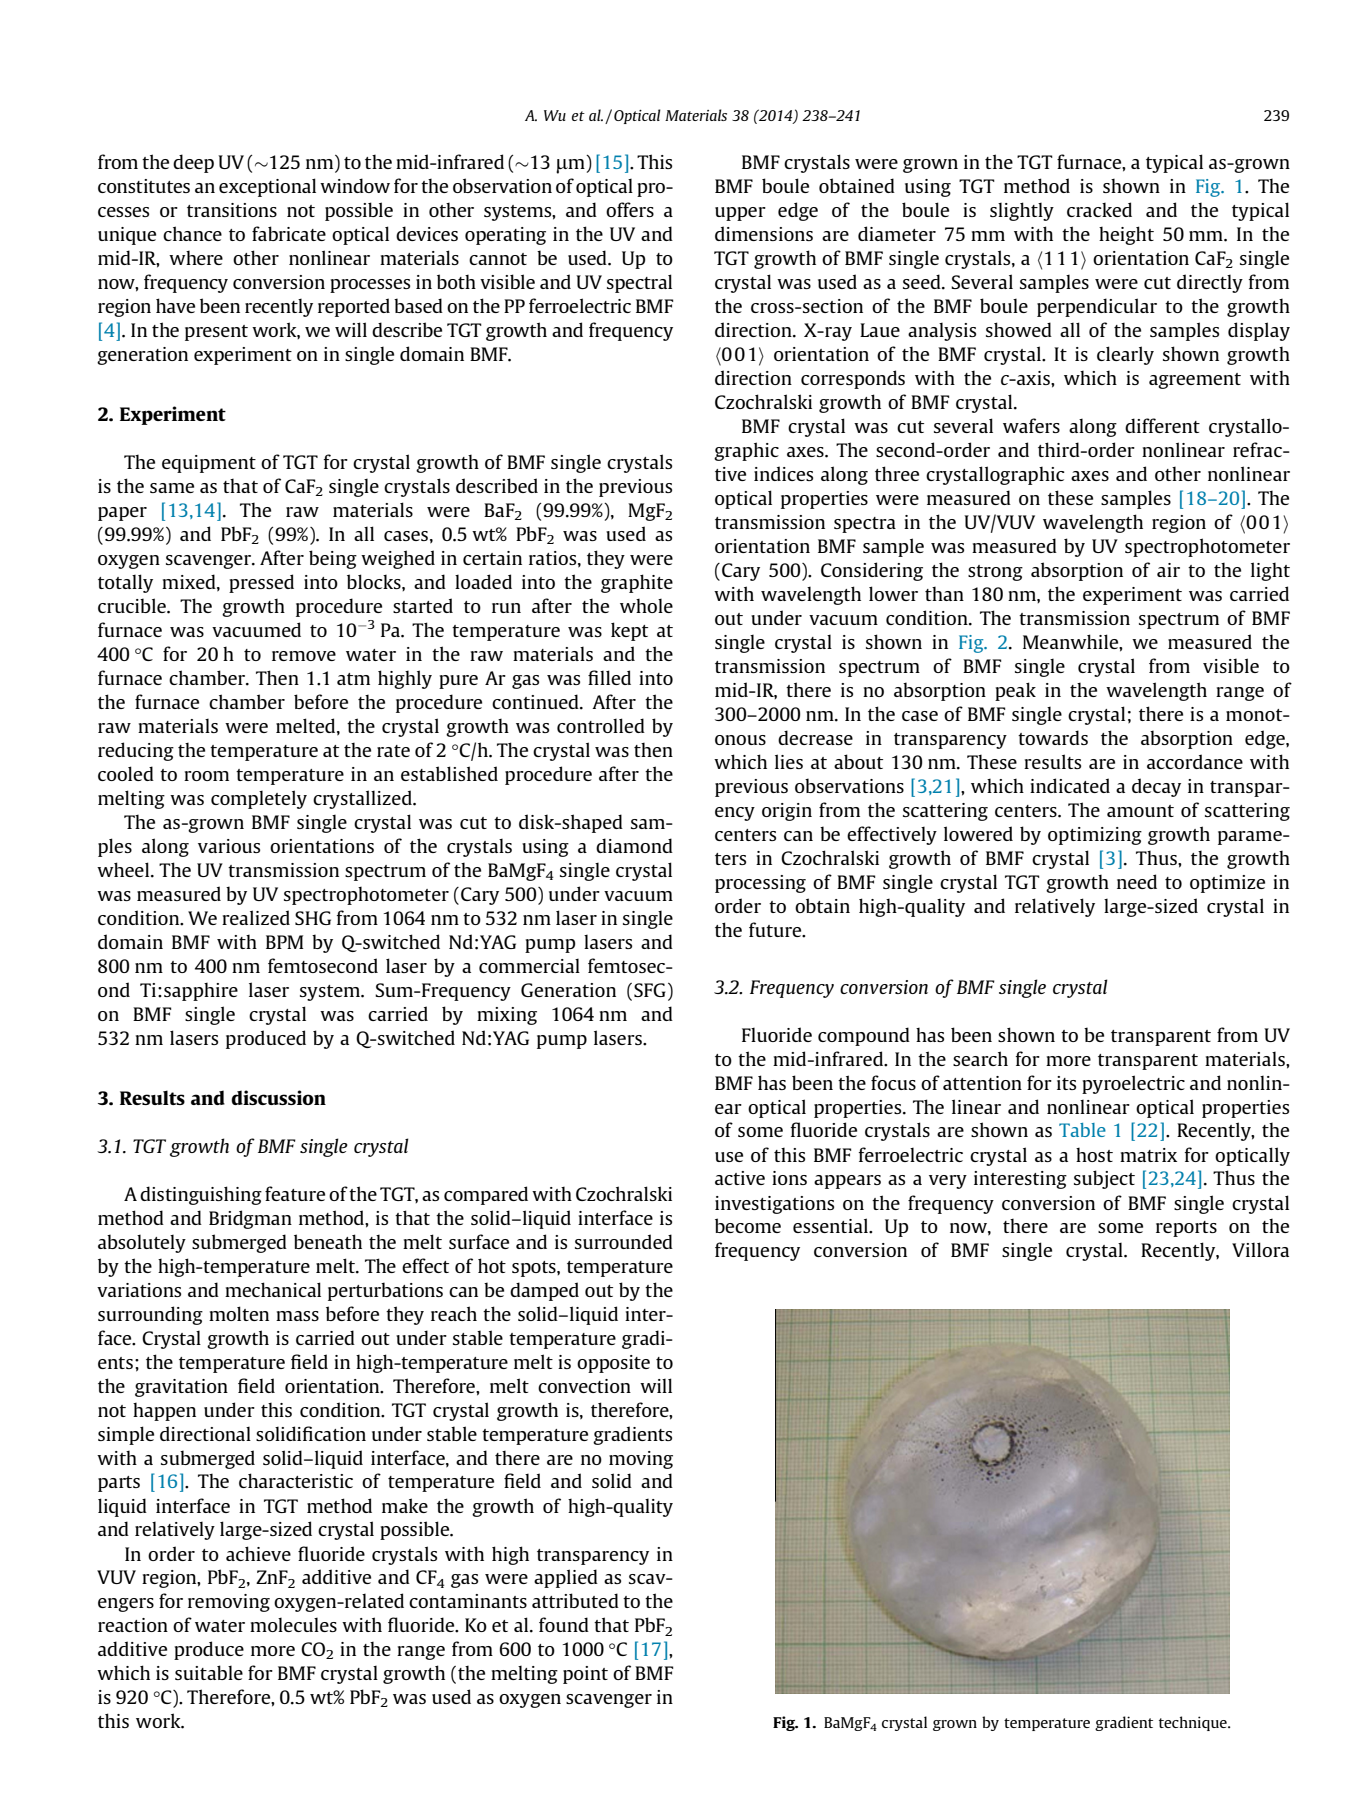 The image size is (1365, 1820). Describe the element at coordinates (740, 214) in the image. I see `upper` at that location.
